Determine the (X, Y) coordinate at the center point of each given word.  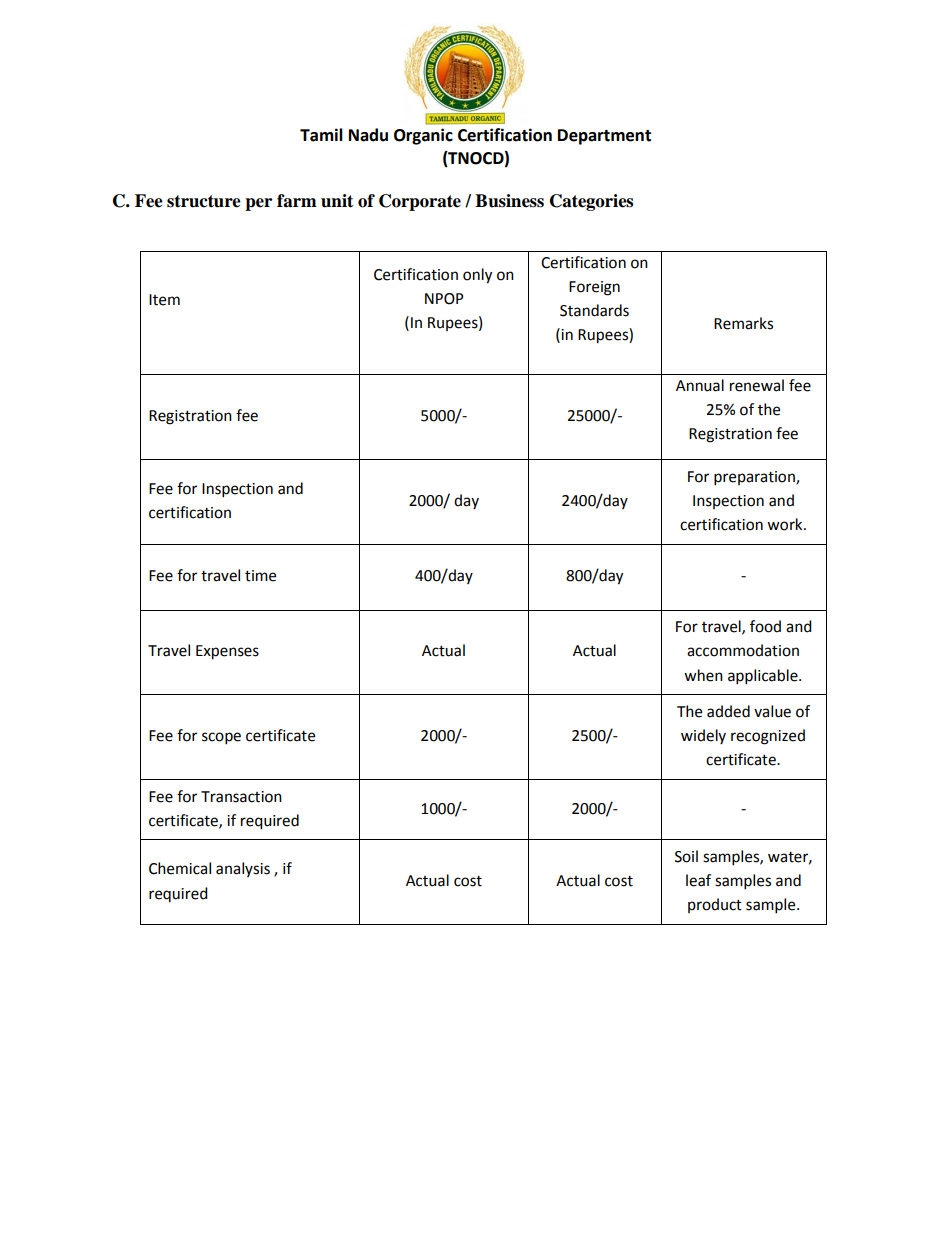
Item (164, 300)
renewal (757, 385)
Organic (423, 136)
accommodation (743, 650)
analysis (243, 869)
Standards (594, 310)
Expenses (227, 652)
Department (604, 137)
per (258, 204)
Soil (686, 856)
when (703, 675)
